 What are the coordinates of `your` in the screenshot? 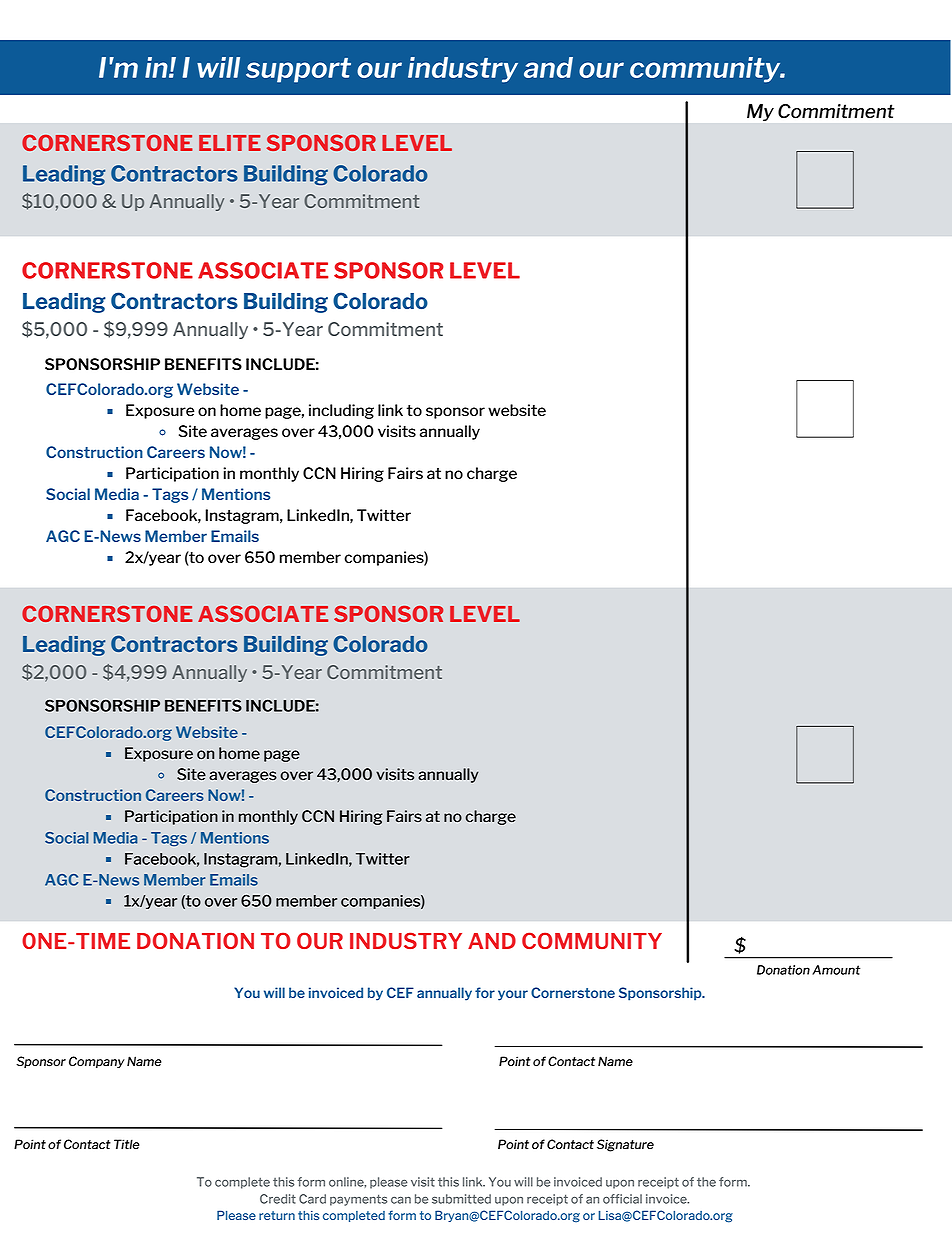 It's located at (513, 995).
